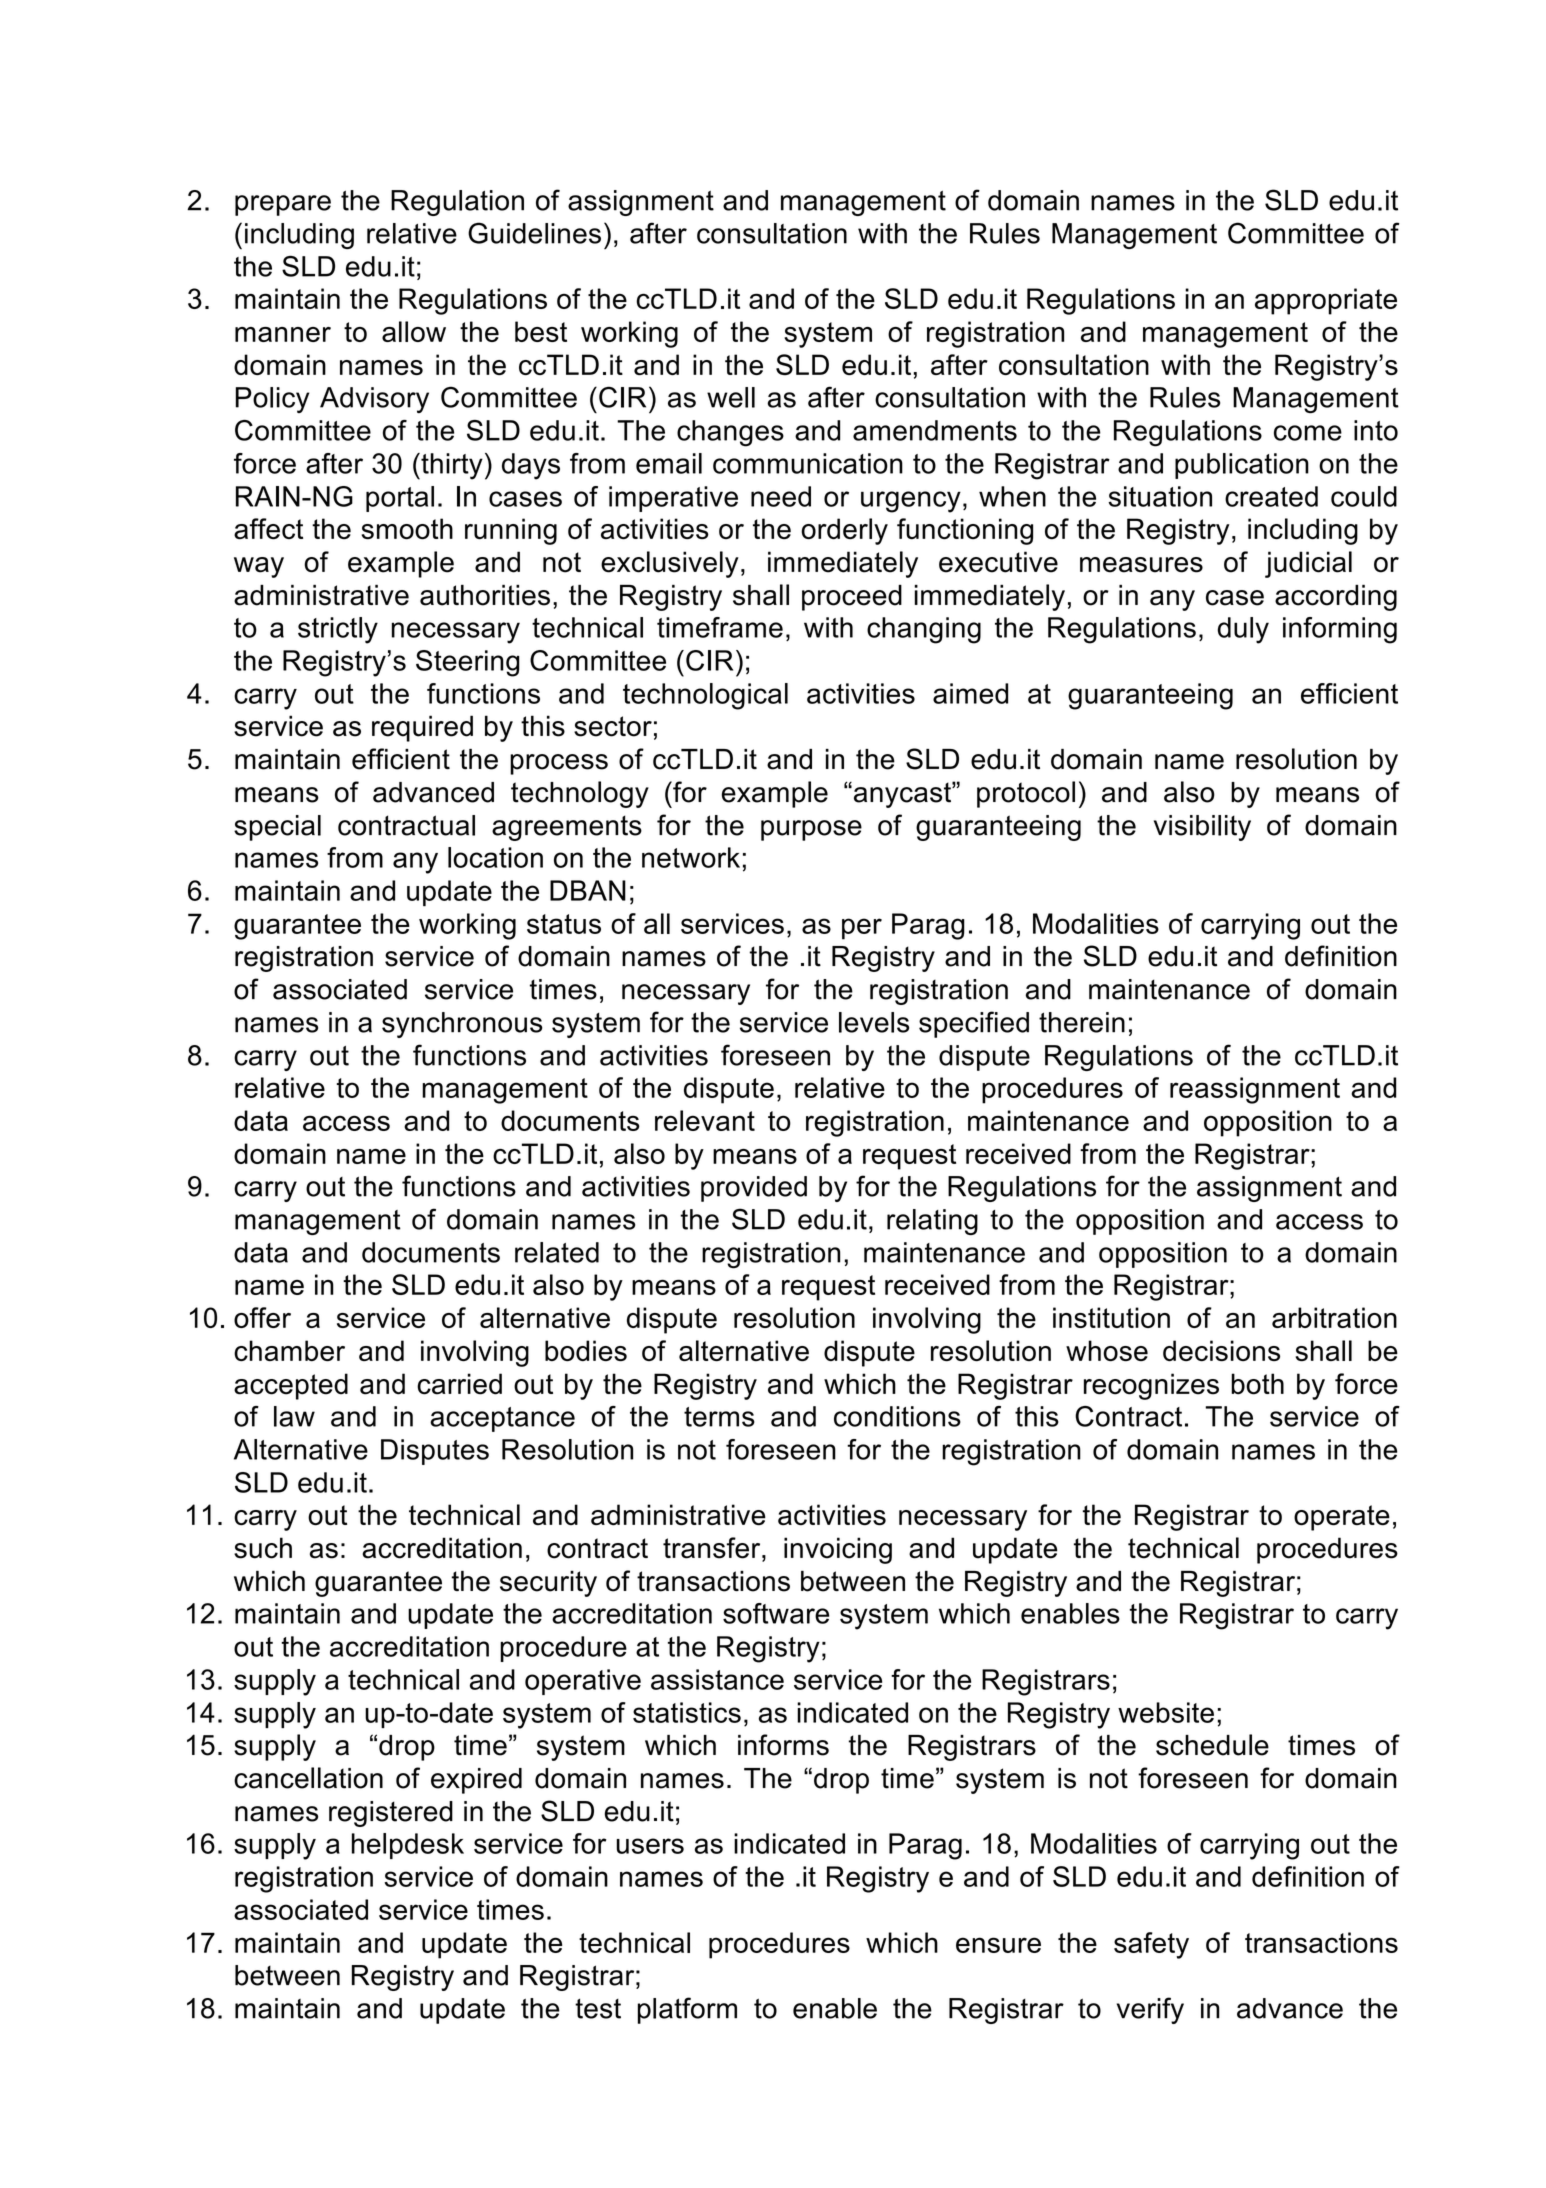 This page has height=2188, width=1546. What do you see at coordinates (1166, 1712) in the page?
I see `website` at bounding box center [1166, 1712].
